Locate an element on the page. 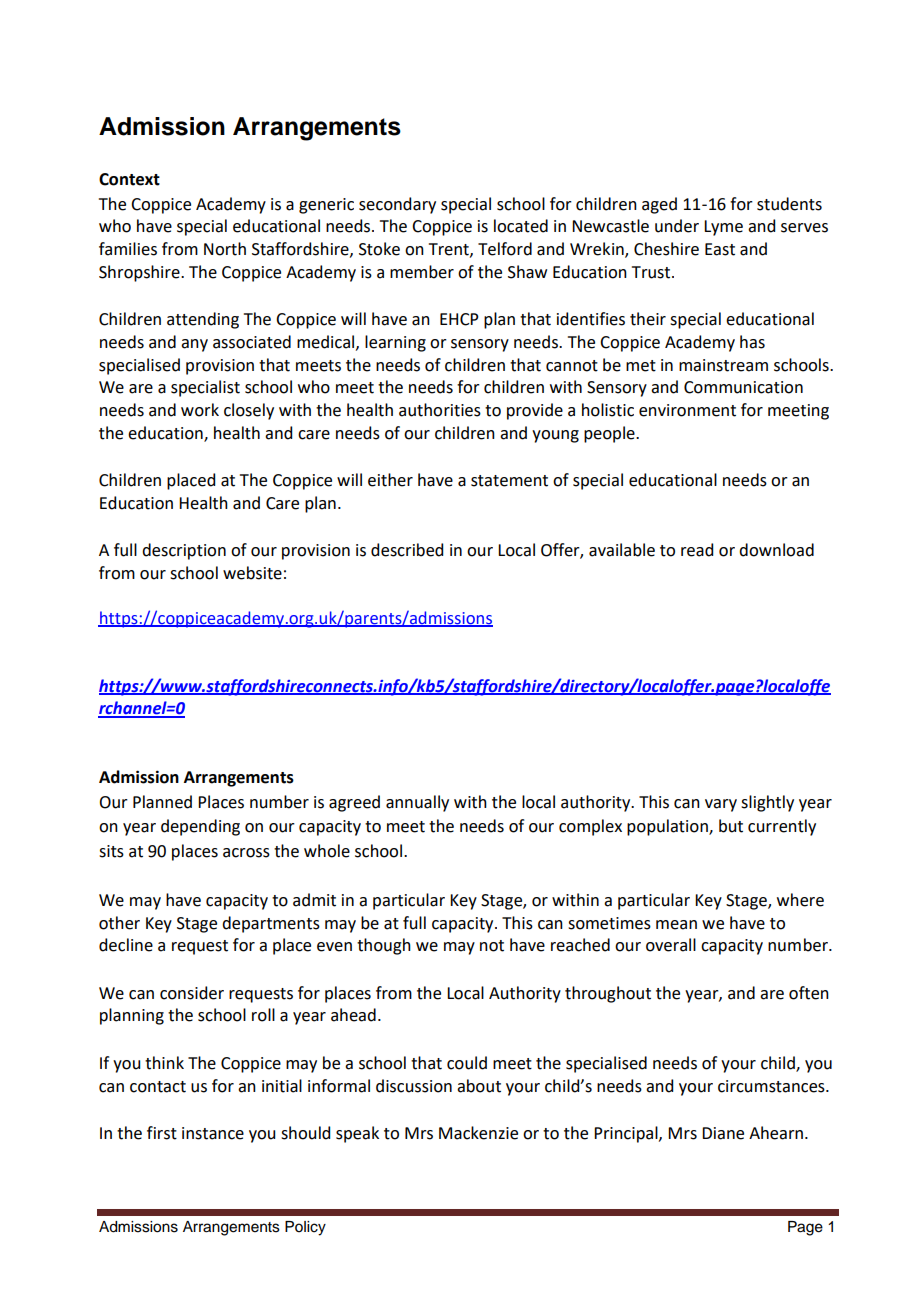  North is located at coordinates (225, 249).
